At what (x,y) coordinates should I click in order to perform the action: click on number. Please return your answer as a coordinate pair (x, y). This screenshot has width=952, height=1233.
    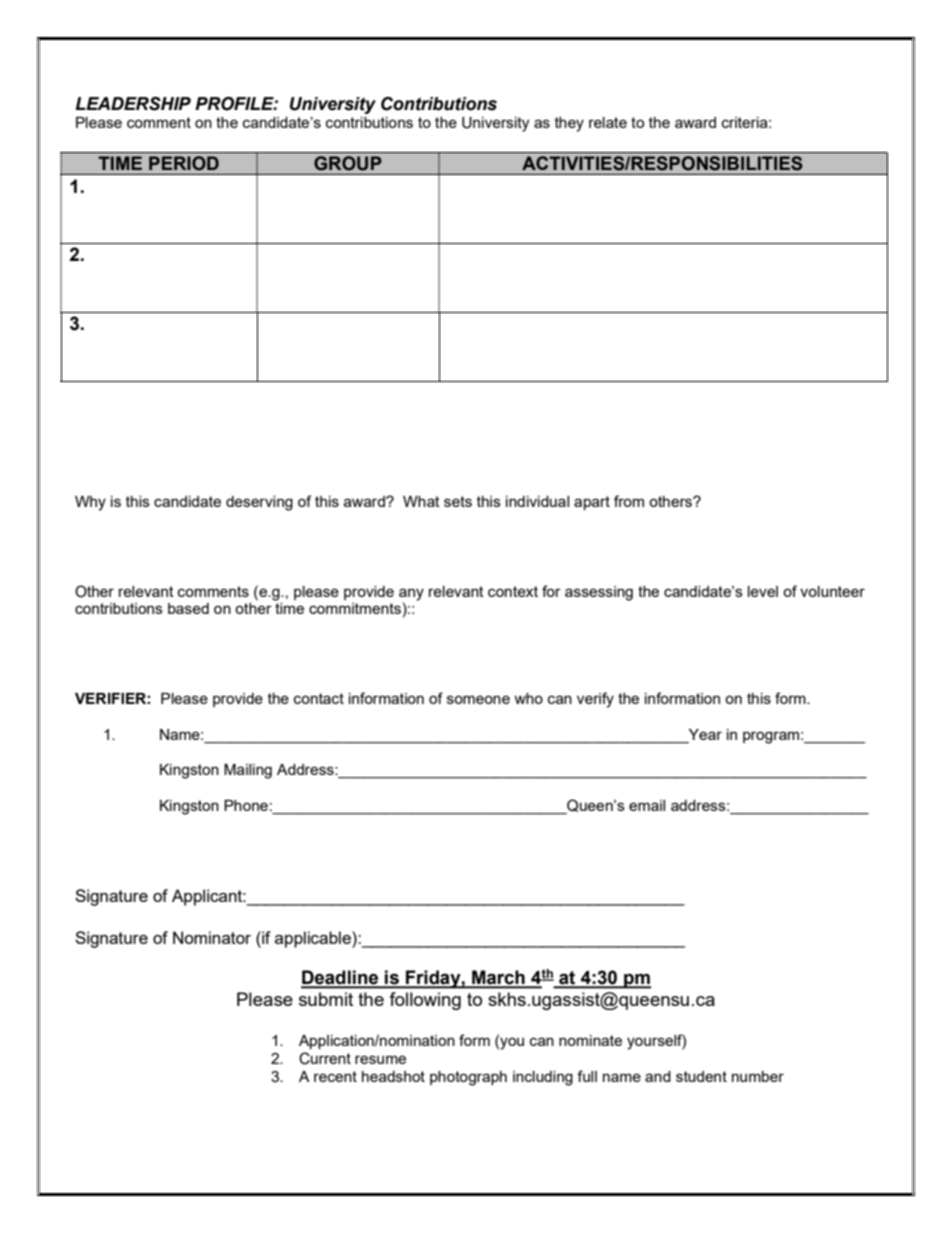
    Looking at the image, I should click on (758, 1076).
